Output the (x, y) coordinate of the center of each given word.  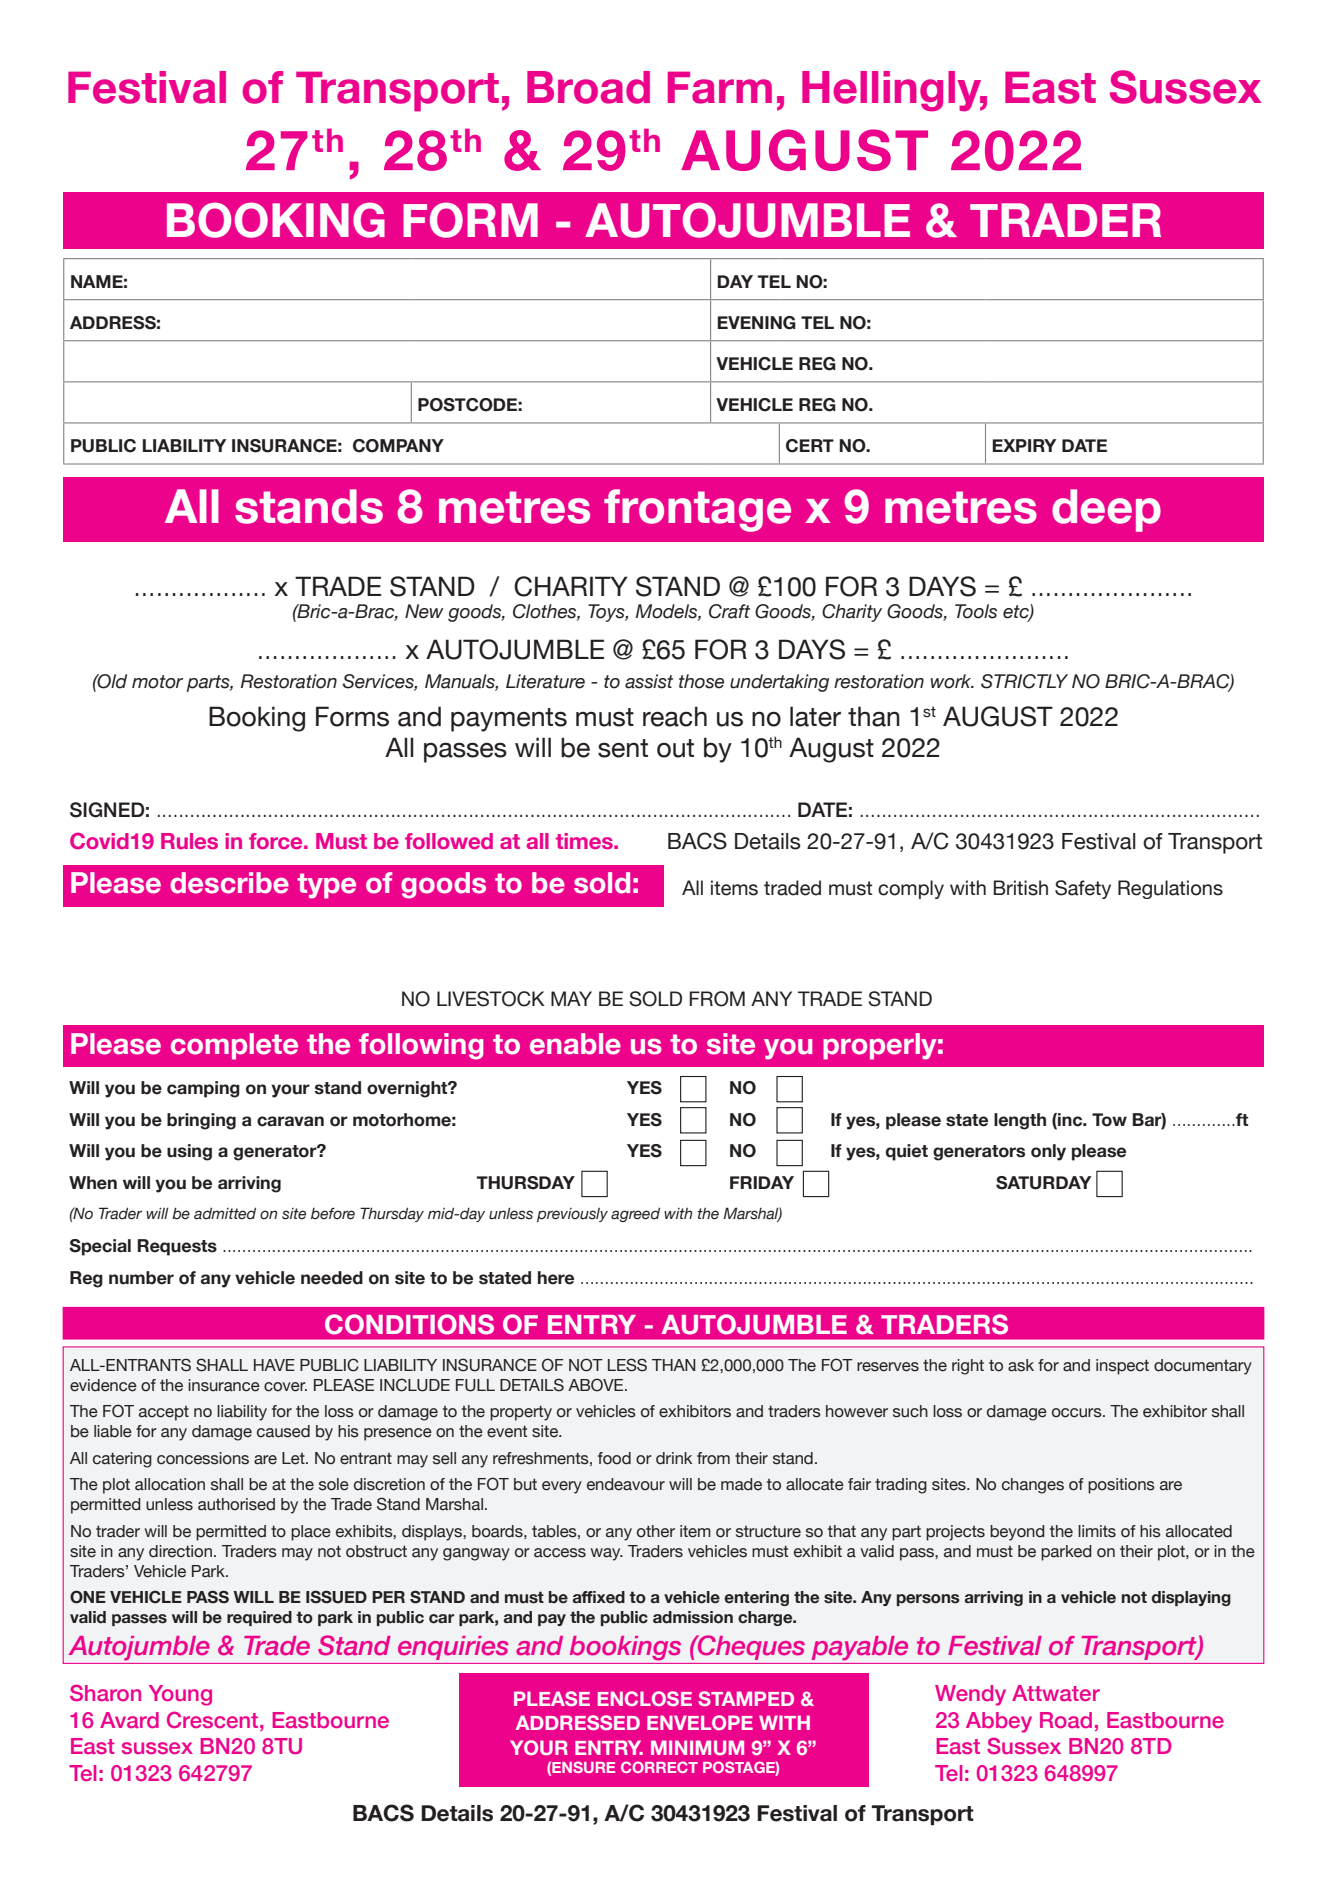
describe (229, 883)
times (585, 841)
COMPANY (398, 446)
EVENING (756, 323)
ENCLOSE (645, 1698)
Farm (720, 87)
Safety (1083, 889)
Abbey (999, 1722)
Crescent (214, 1719)
